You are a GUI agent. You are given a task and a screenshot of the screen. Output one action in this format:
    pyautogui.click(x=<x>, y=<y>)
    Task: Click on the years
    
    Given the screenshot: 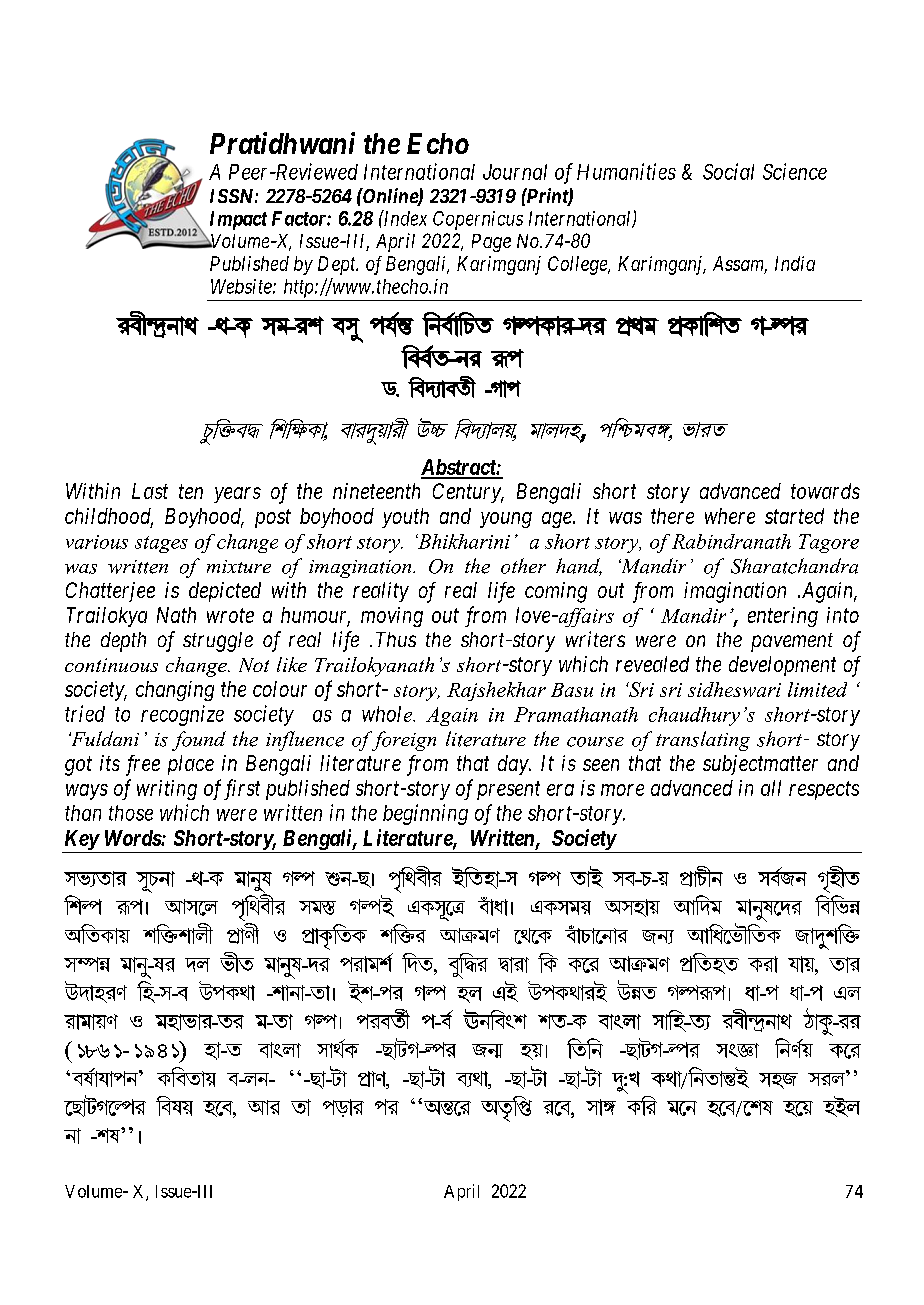 What is the action you would take?
    pyautogui.click(x=237, y=495)
